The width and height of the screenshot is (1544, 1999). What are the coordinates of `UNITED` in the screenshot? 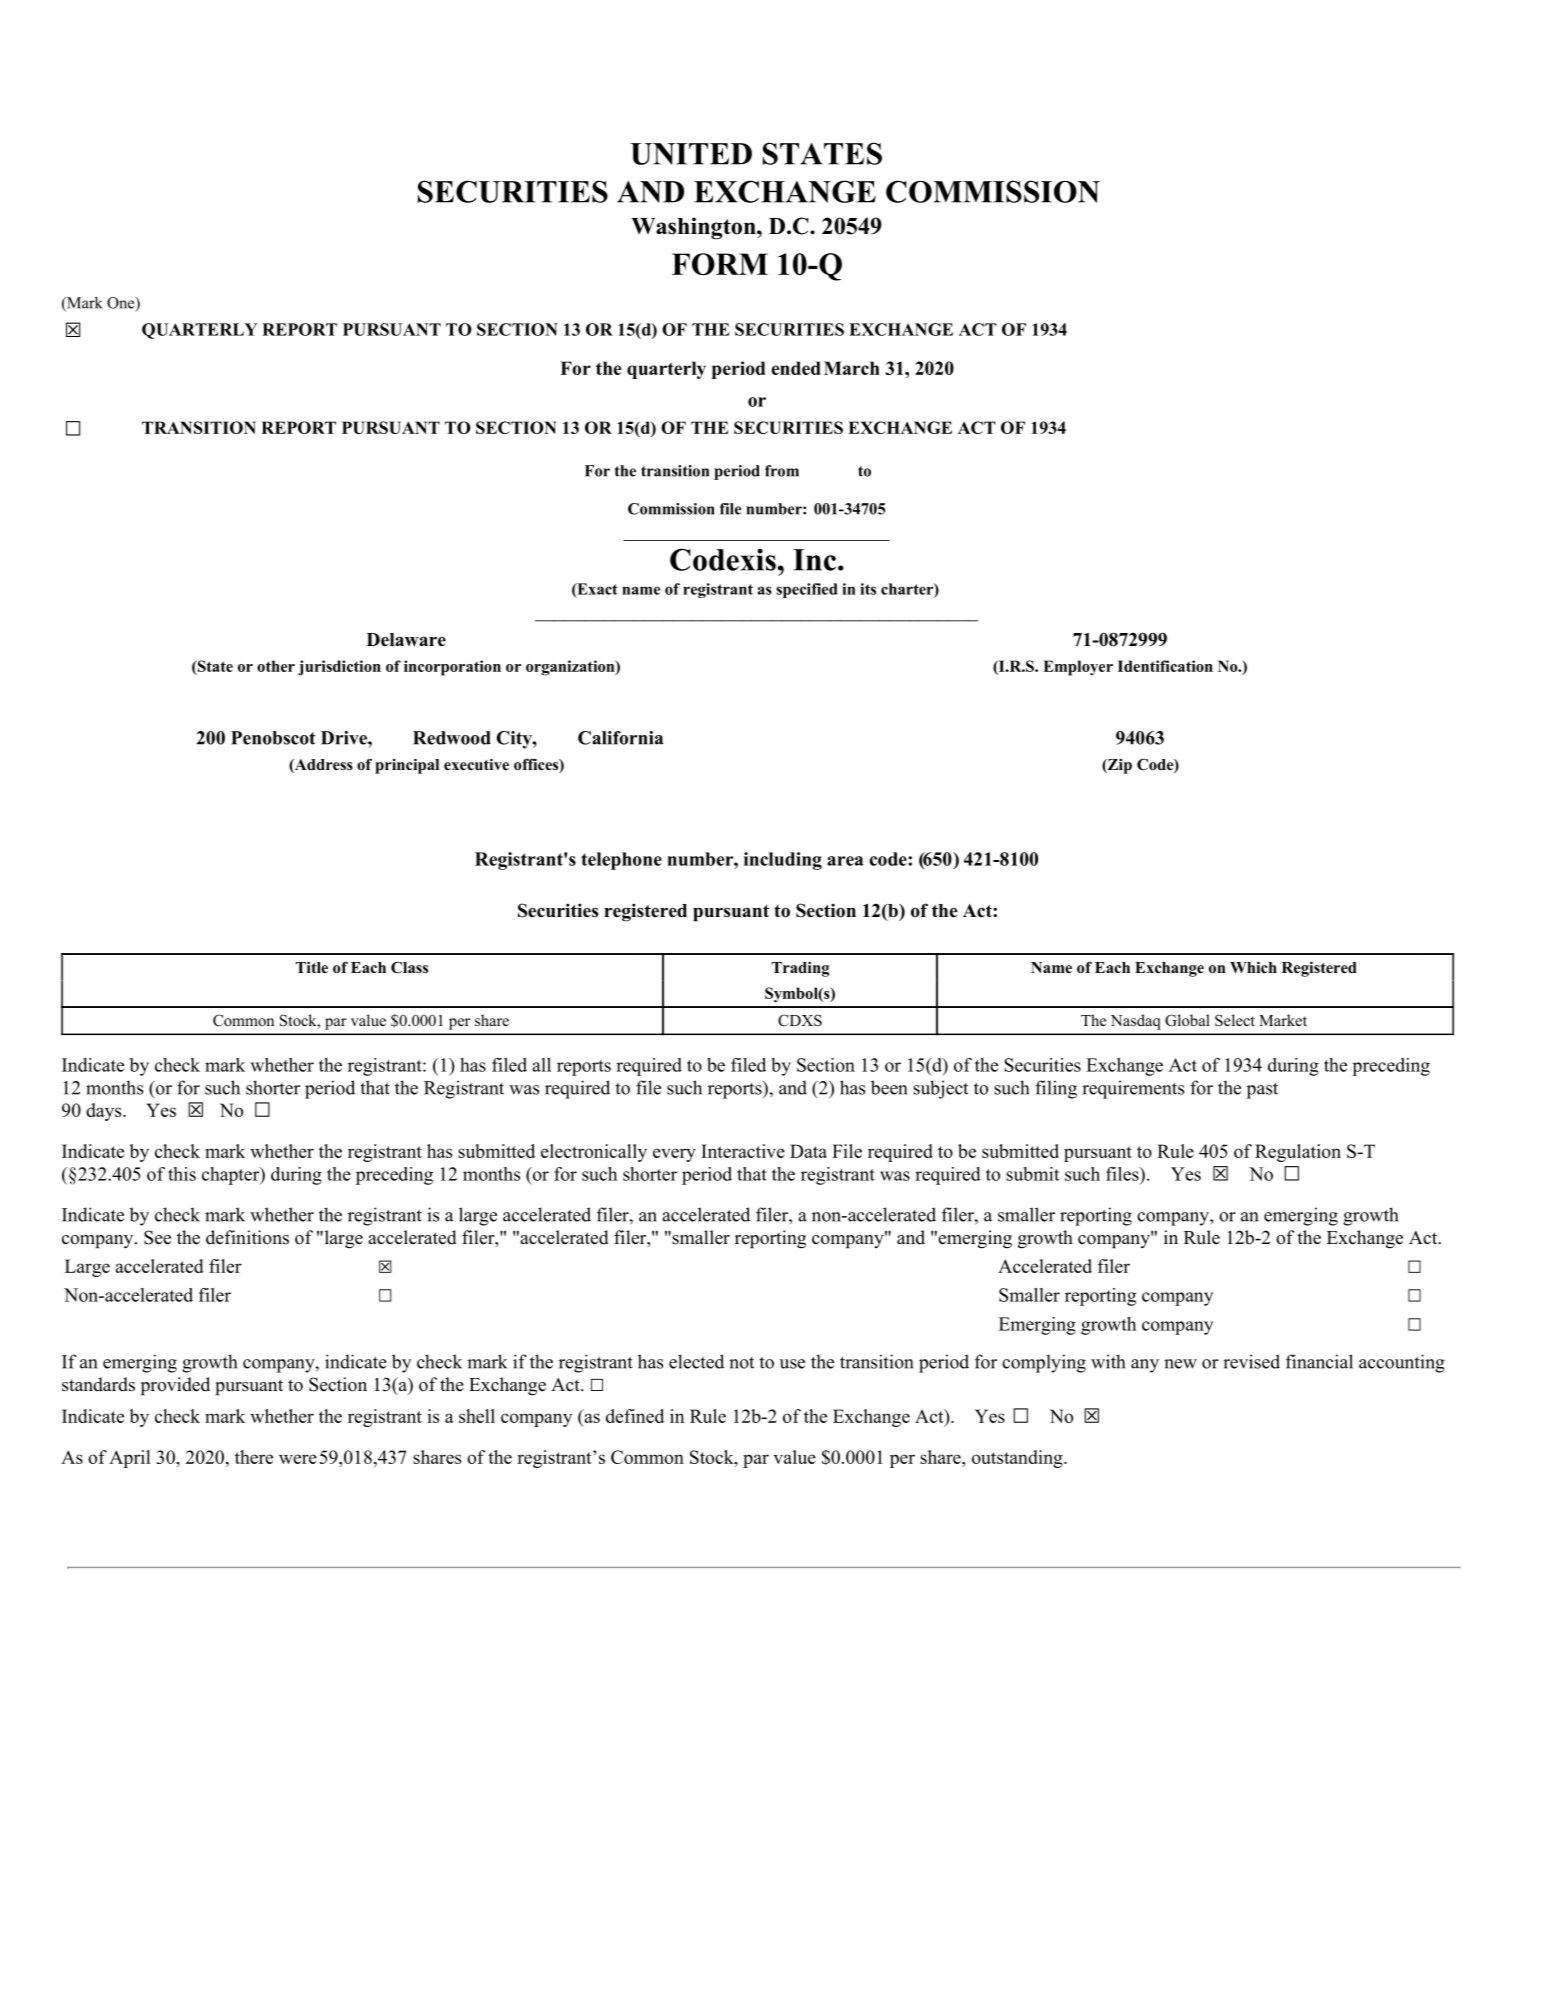 It's located at (691, 154).
